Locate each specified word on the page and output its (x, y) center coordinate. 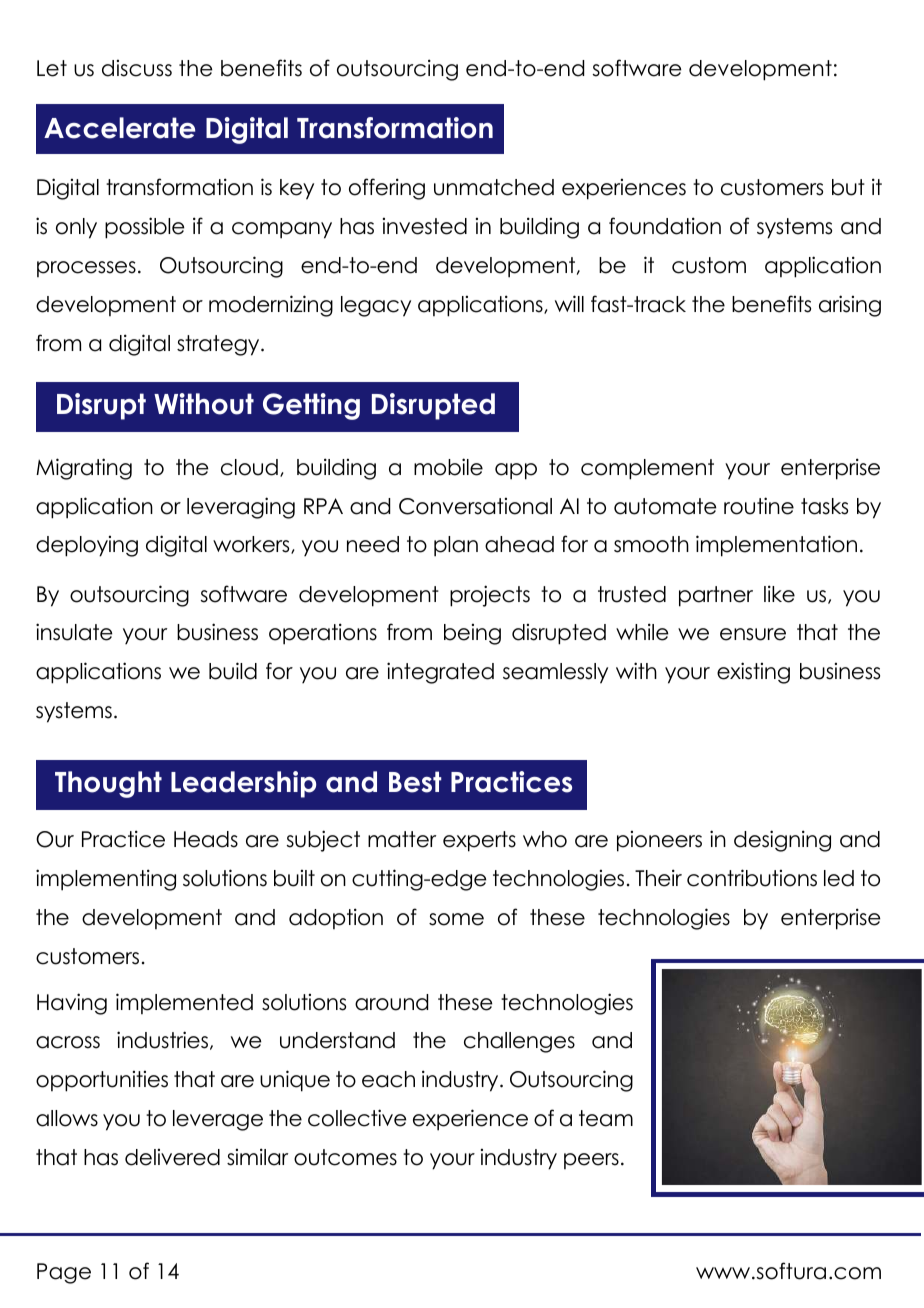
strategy (219, 345)
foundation (665, 226)
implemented (184, 1003)
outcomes (345, 1157)
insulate (74, 632)
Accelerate (119, 128)
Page (64, 1273)
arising (850, 306)
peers (591, 1161)
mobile (448, 467)
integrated (440, 673)
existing (753, 673)
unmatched (494, 187)
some (456, 919)
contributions (752, 878)
